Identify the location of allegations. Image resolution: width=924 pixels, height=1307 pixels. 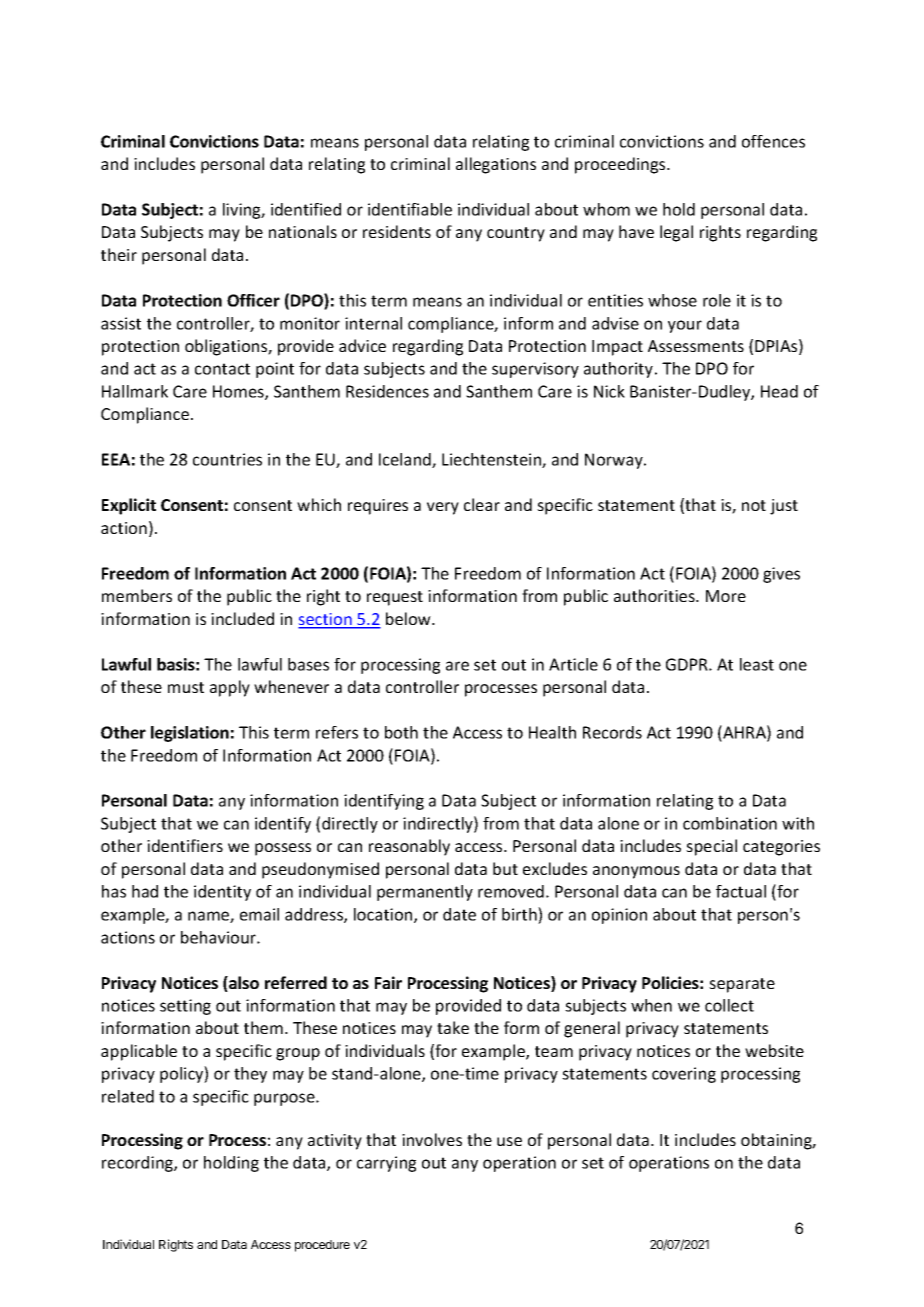
(496, 165).
